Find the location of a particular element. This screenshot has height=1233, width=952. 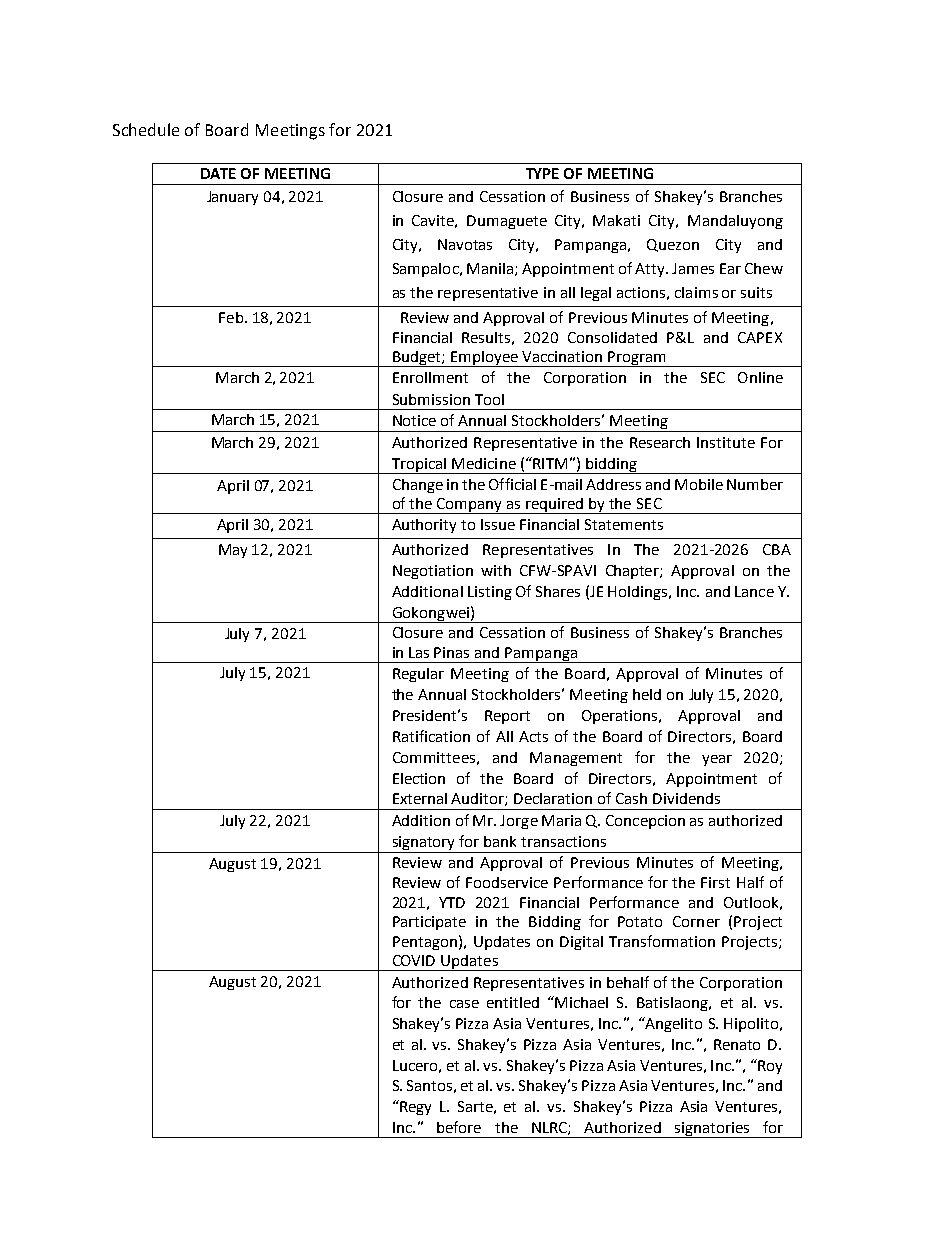

Lance is located at coordinates (754, 591).
